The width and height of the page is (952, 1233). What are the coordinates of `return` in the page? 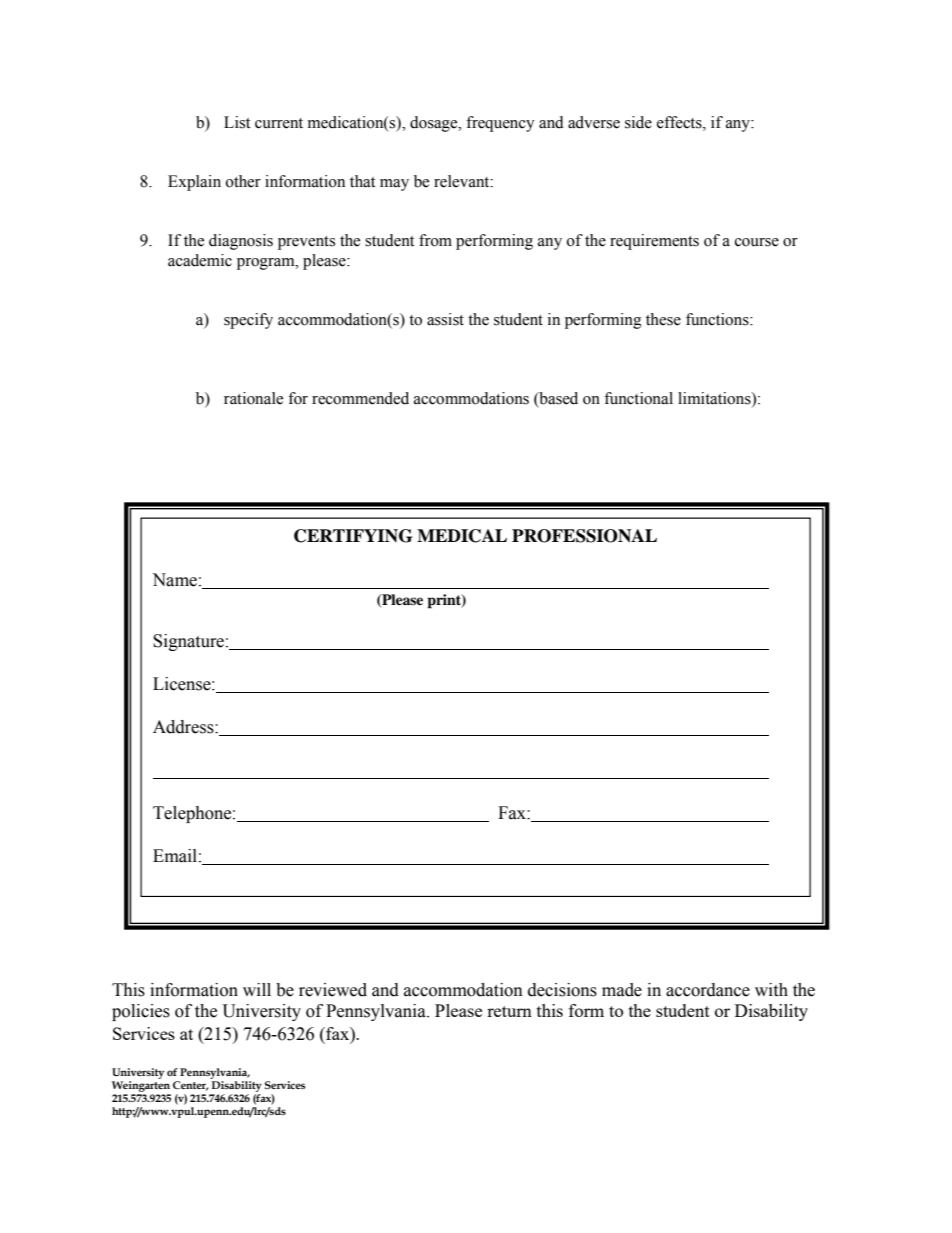 It's located at (509, 1011).
